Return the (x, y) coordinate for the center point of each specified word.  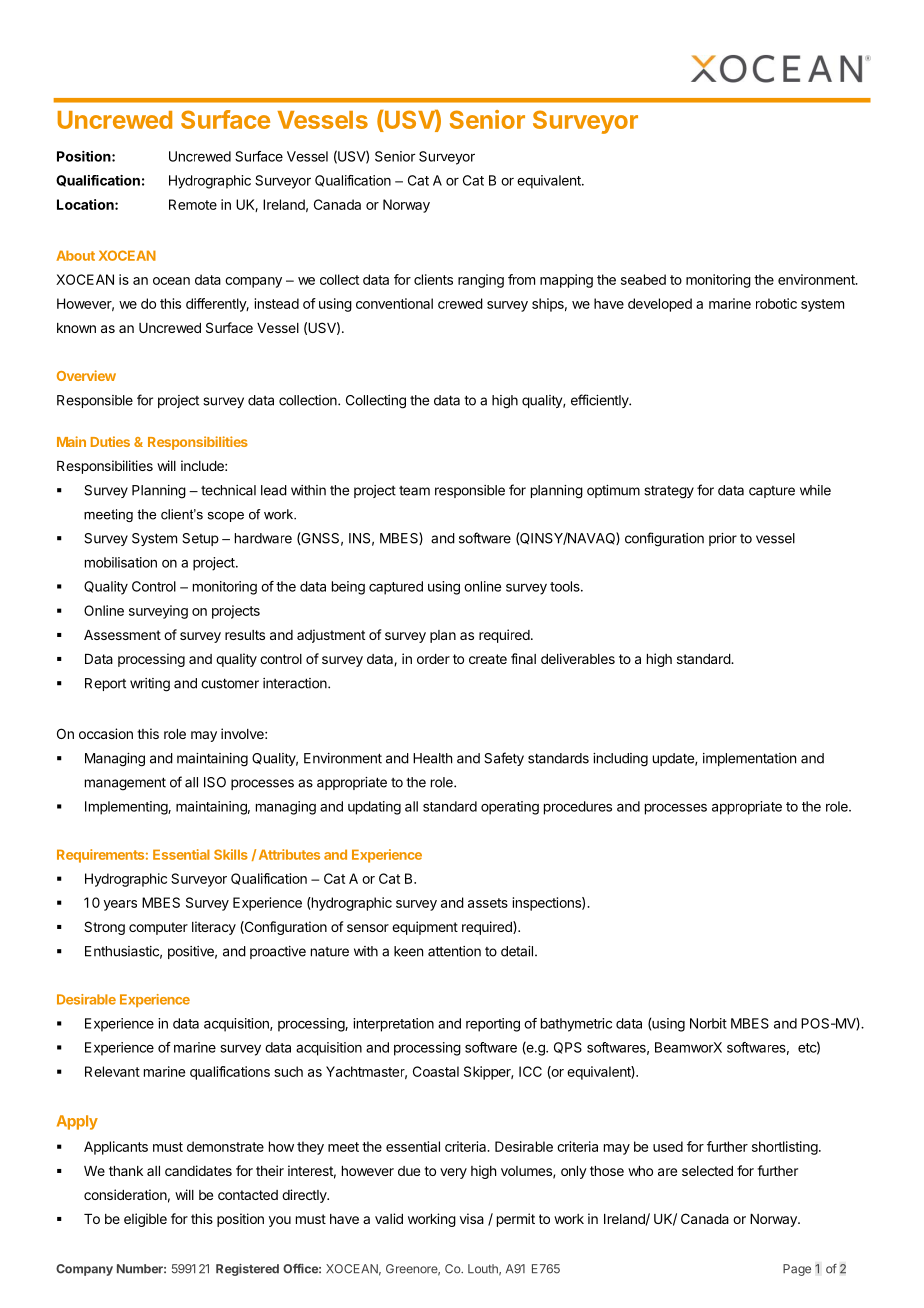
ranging (481, 281)
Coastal (436, 1071)
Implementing (127, 808)
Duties (110, 441)
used (668, 1146)
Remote (193, 204)
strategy (669, 492)
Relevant (112, 1071)
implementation (749, 759)
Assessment (122, 635)
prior (723, 539)
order (433, 659)
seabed (643, 279)
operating (510, 808)
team (414, 491)
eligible (145, 1220)
